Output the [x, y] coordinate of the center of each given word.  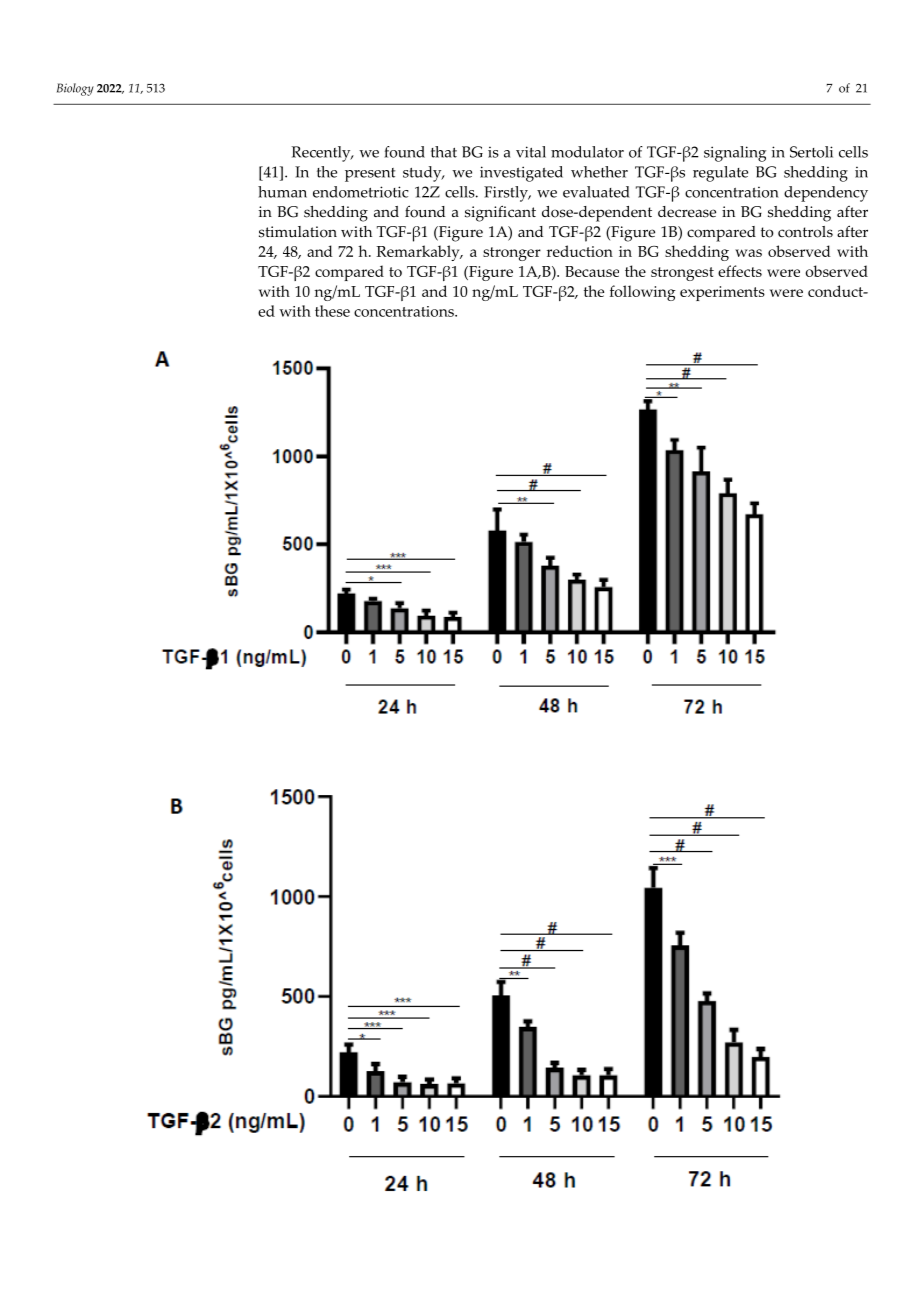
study [423, 174]
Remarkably [419, 253]
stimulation [298, 232]
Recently [322, 154]
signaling [735, 154]
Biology [75, 89]
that [444, 152]
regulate [720, 174]
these [332, 311]
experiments [722, 293]
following [643, 293]
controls [805, 232]
